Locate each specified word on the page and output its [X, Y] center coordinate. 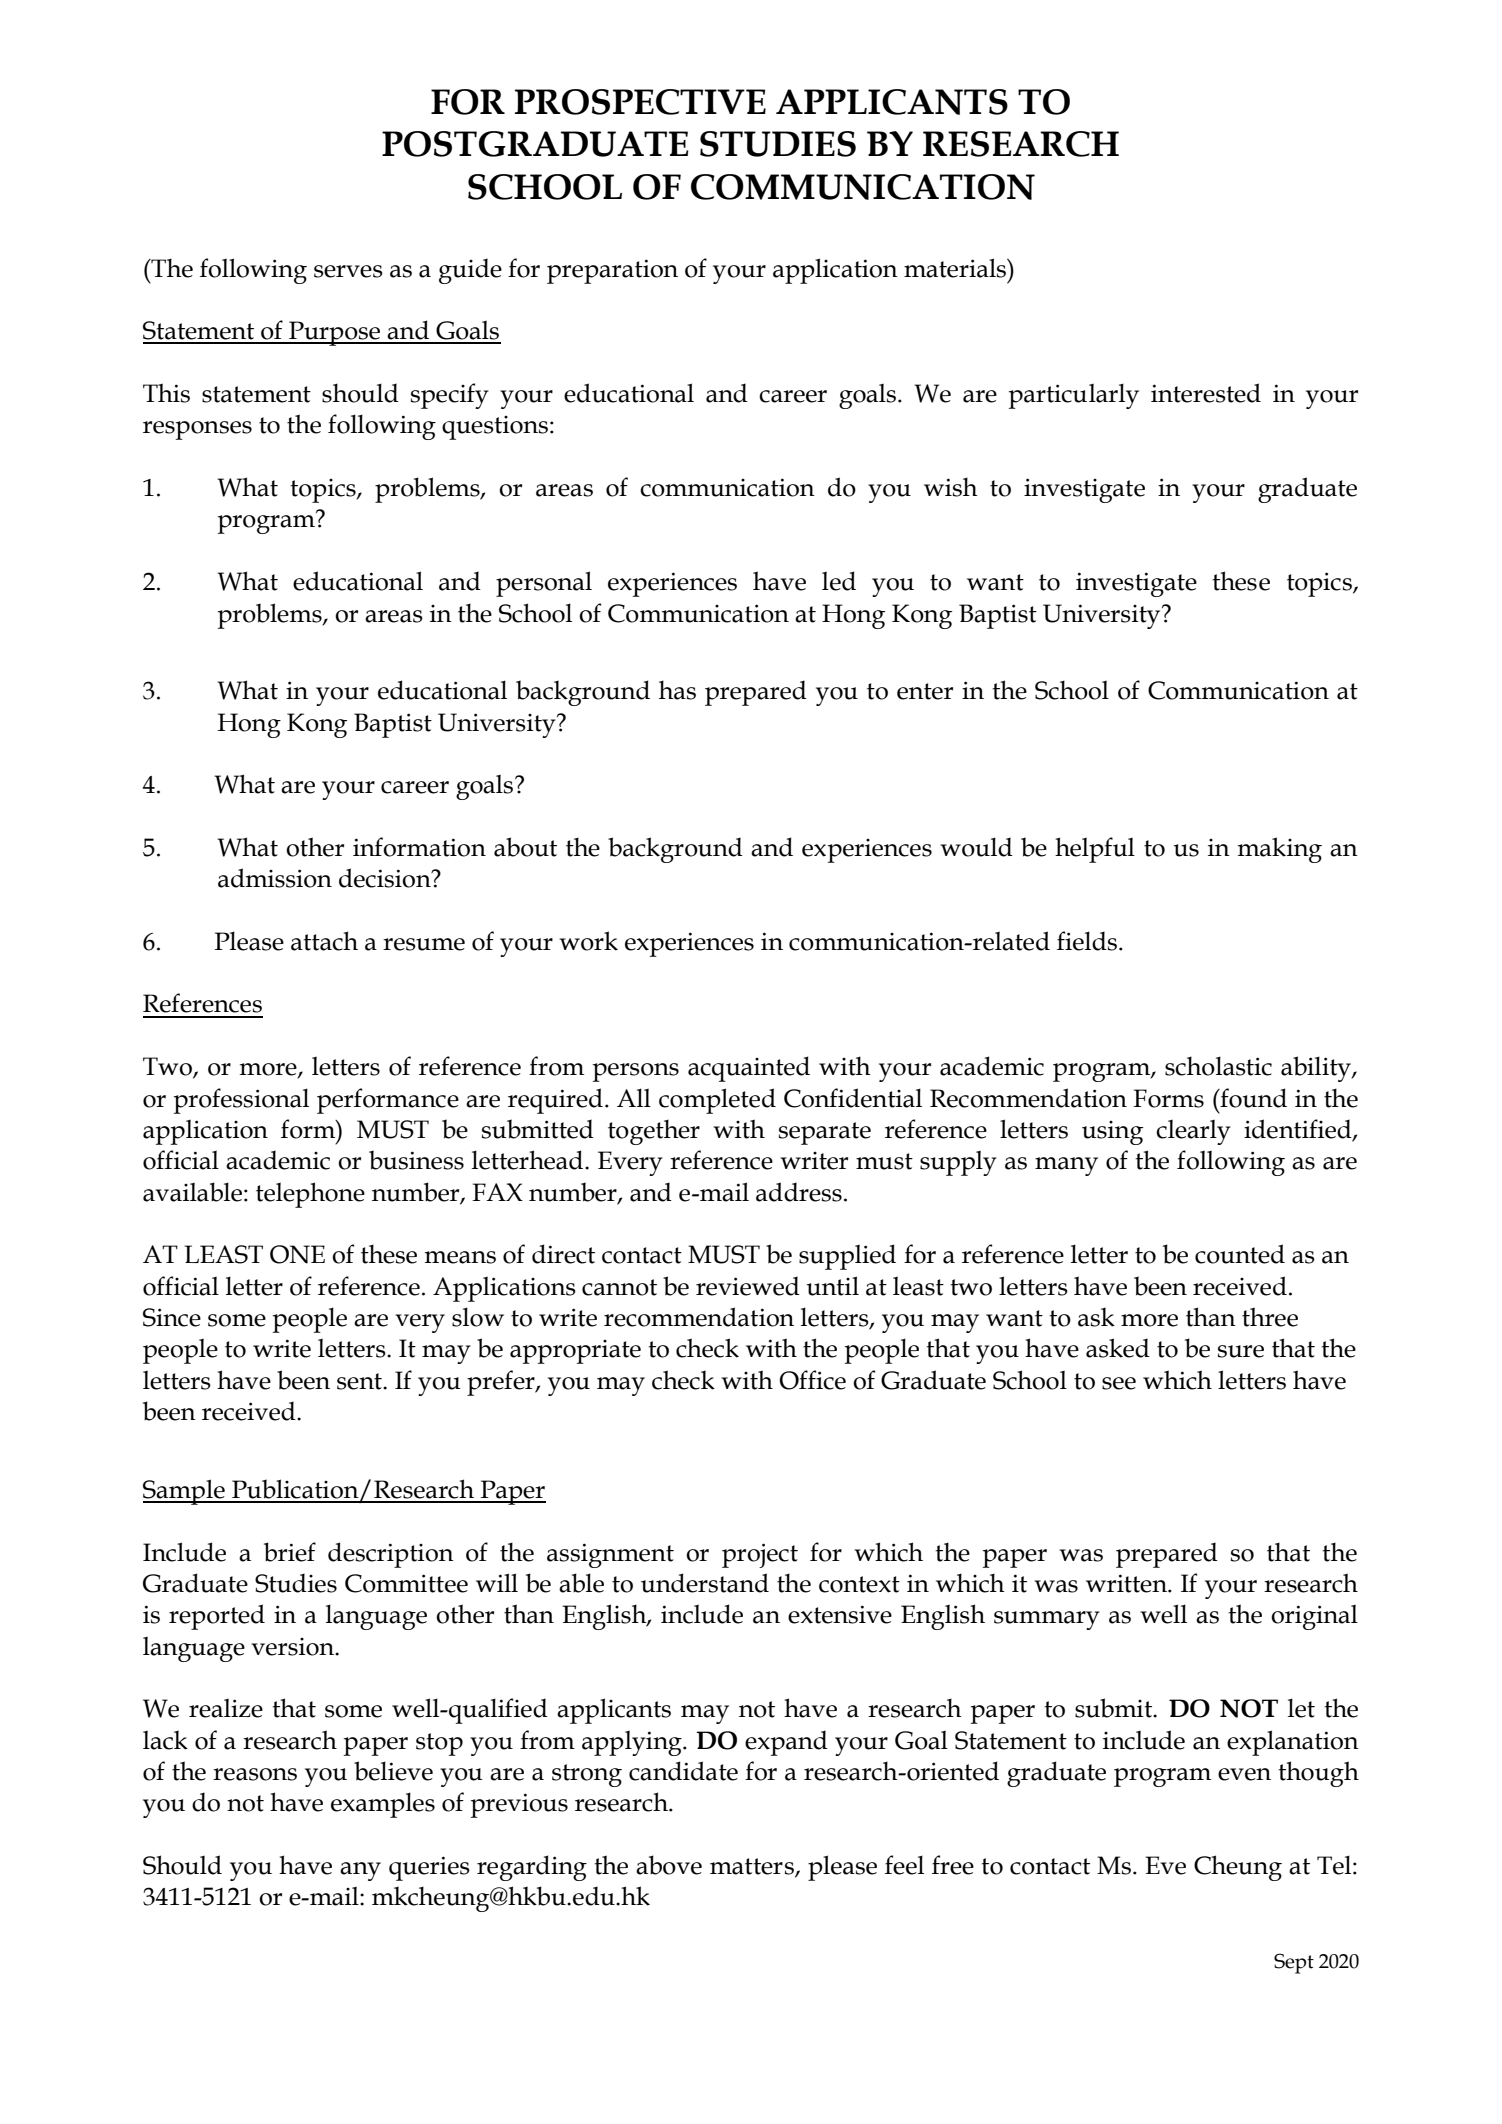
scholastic [1218, 1066]
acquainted [749, 1069]
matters [753, 1867]
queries [429, 1868]
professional [241, 1101]
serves [348, 271]
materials [956, 268]
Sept [1294, 1963]
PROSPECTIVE [640, 102]
